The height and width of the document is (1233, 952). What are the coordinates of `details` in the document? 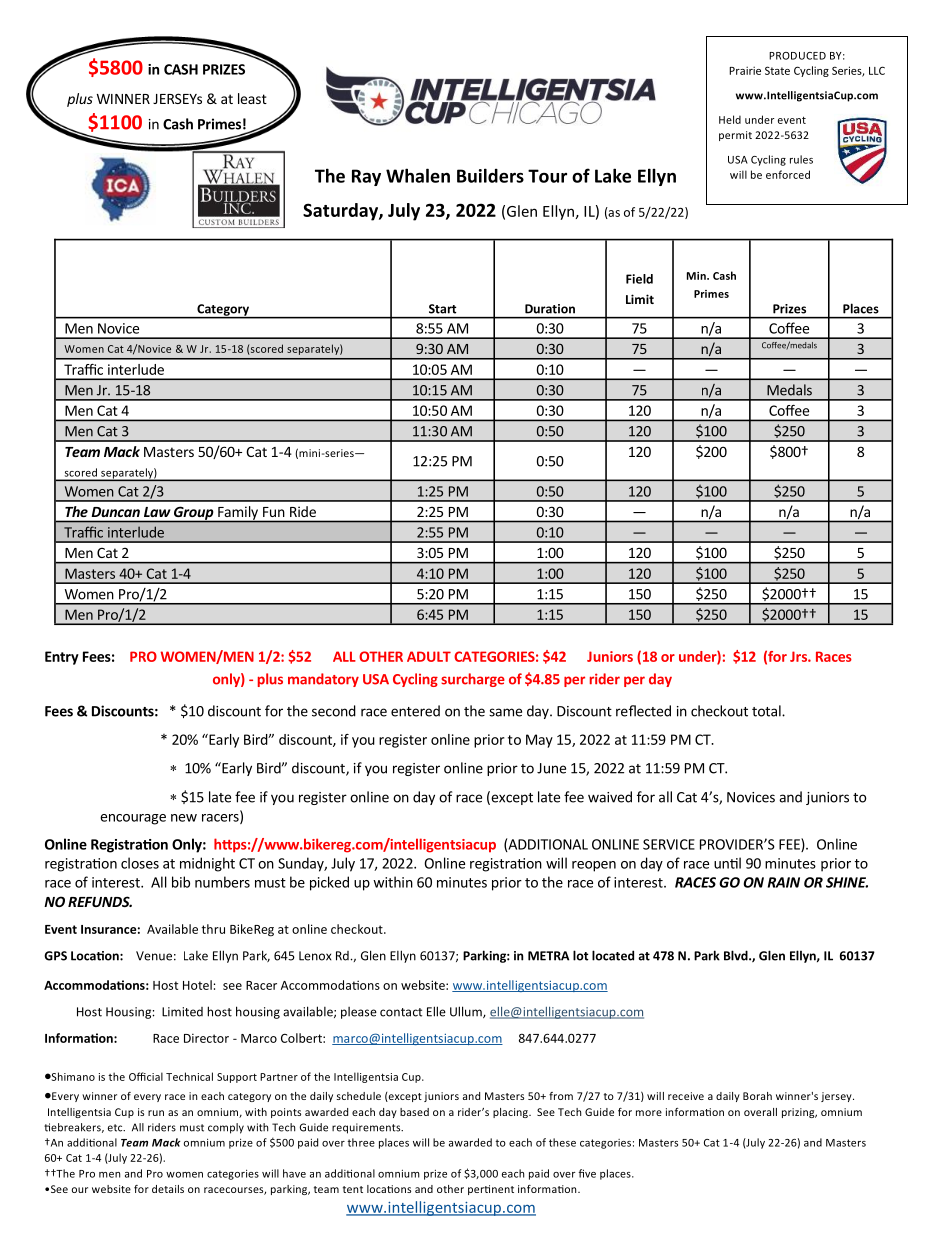 It's located at (168, 1189).
